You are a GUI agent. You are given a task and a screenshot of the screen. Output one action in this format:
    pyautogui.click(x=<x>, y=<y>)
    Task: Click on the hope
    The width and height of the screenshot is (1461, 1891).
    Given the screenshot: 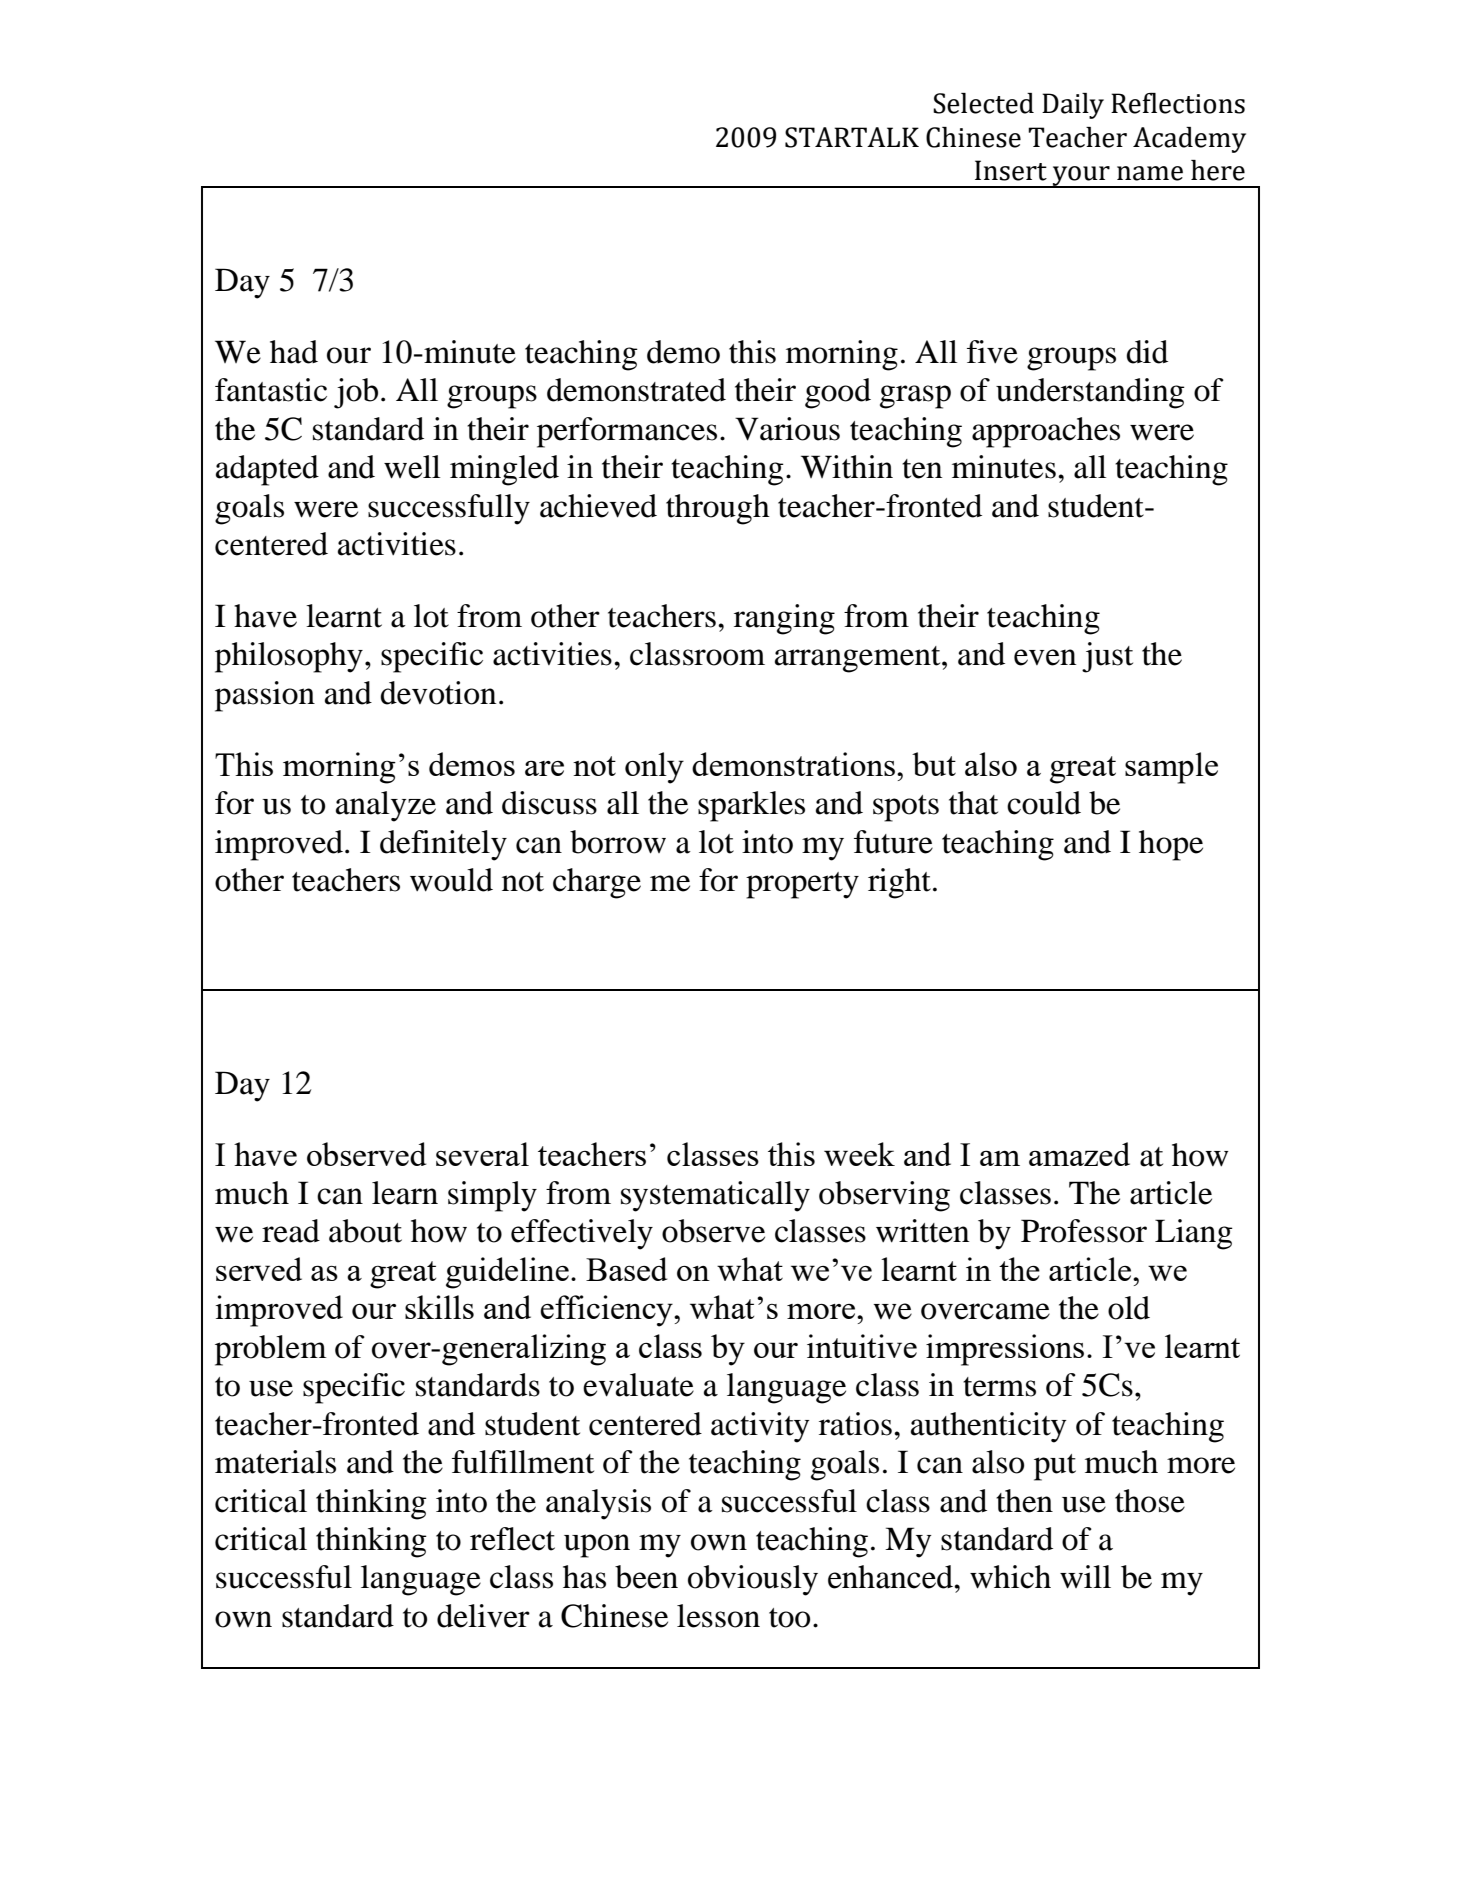 What is the action you would take?
    pyautogui.click(x=1171, y=845)
